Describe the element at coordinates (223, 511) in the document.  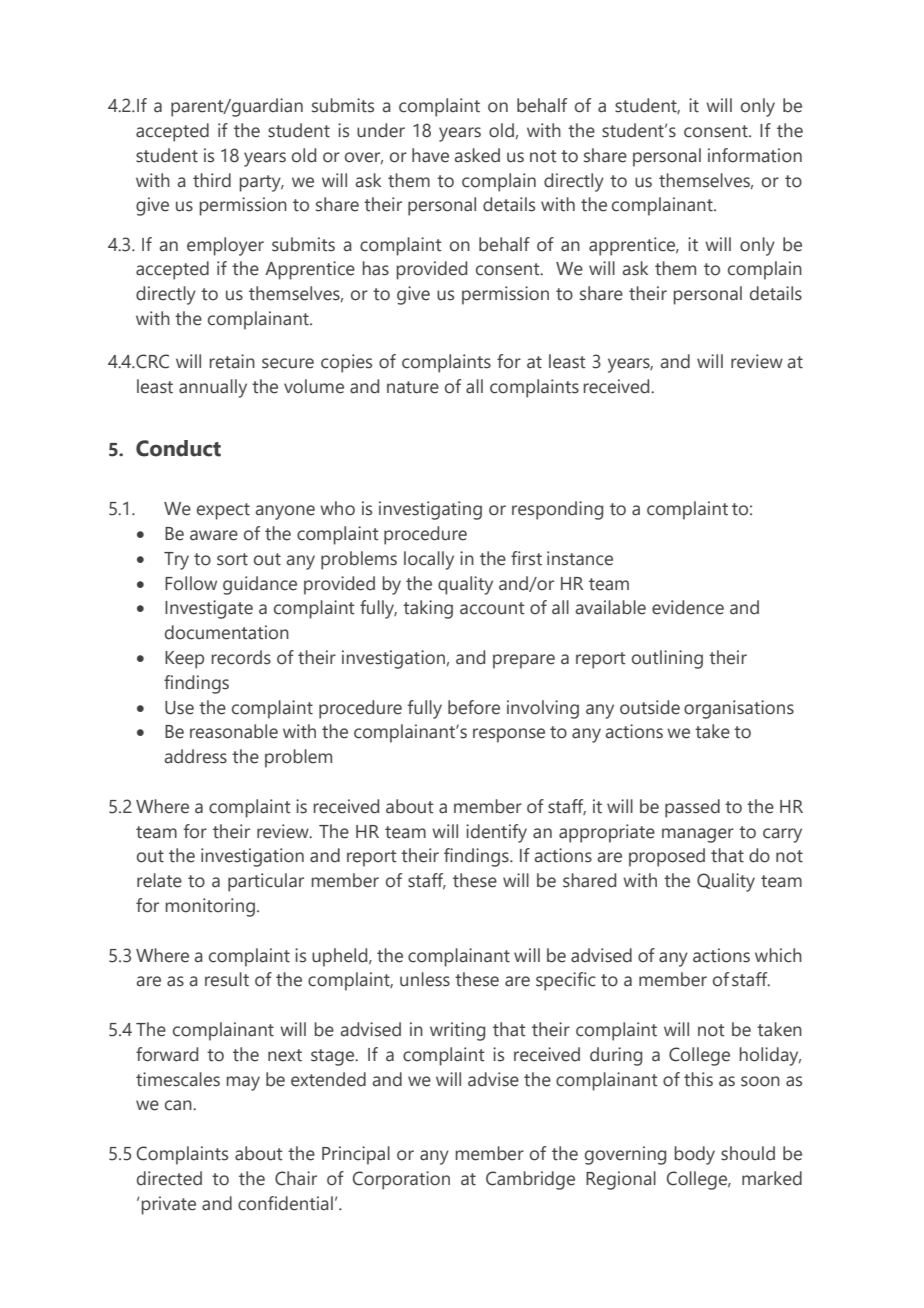
I see `expect` at that location.
